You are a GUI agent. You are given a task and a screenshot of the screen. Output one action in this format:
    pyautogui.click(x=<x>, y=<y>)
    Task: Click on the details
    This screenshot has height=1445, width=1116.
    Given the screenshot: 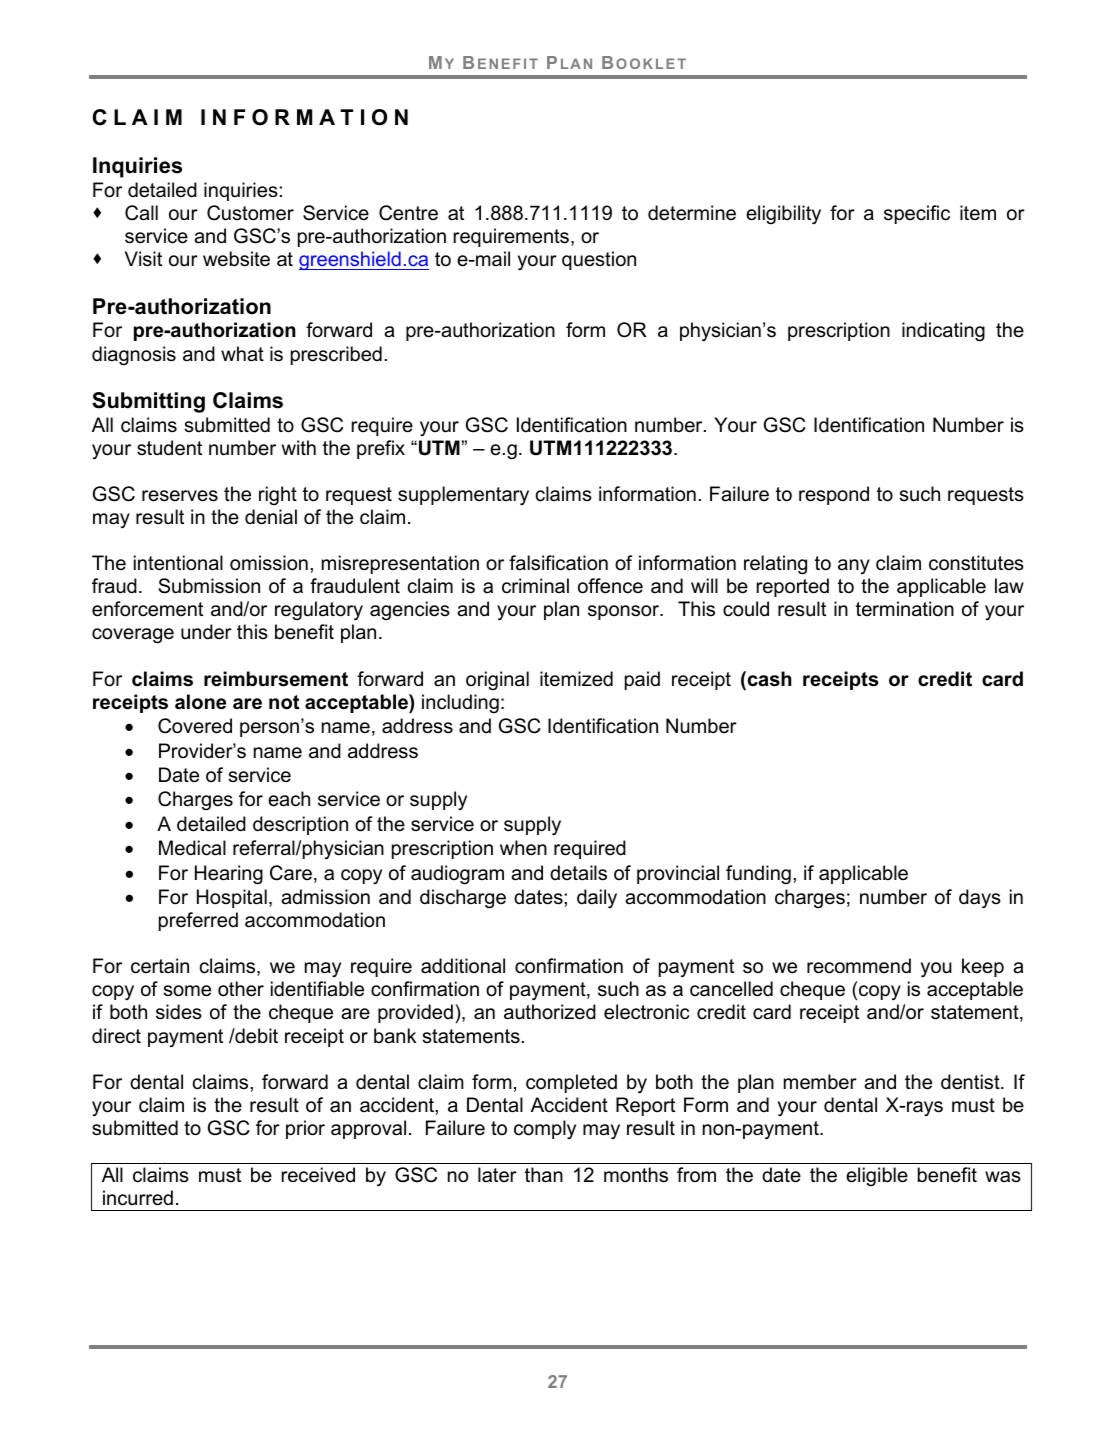 What is the action you would take?
    pyautogui.click(x=578, y=873)
